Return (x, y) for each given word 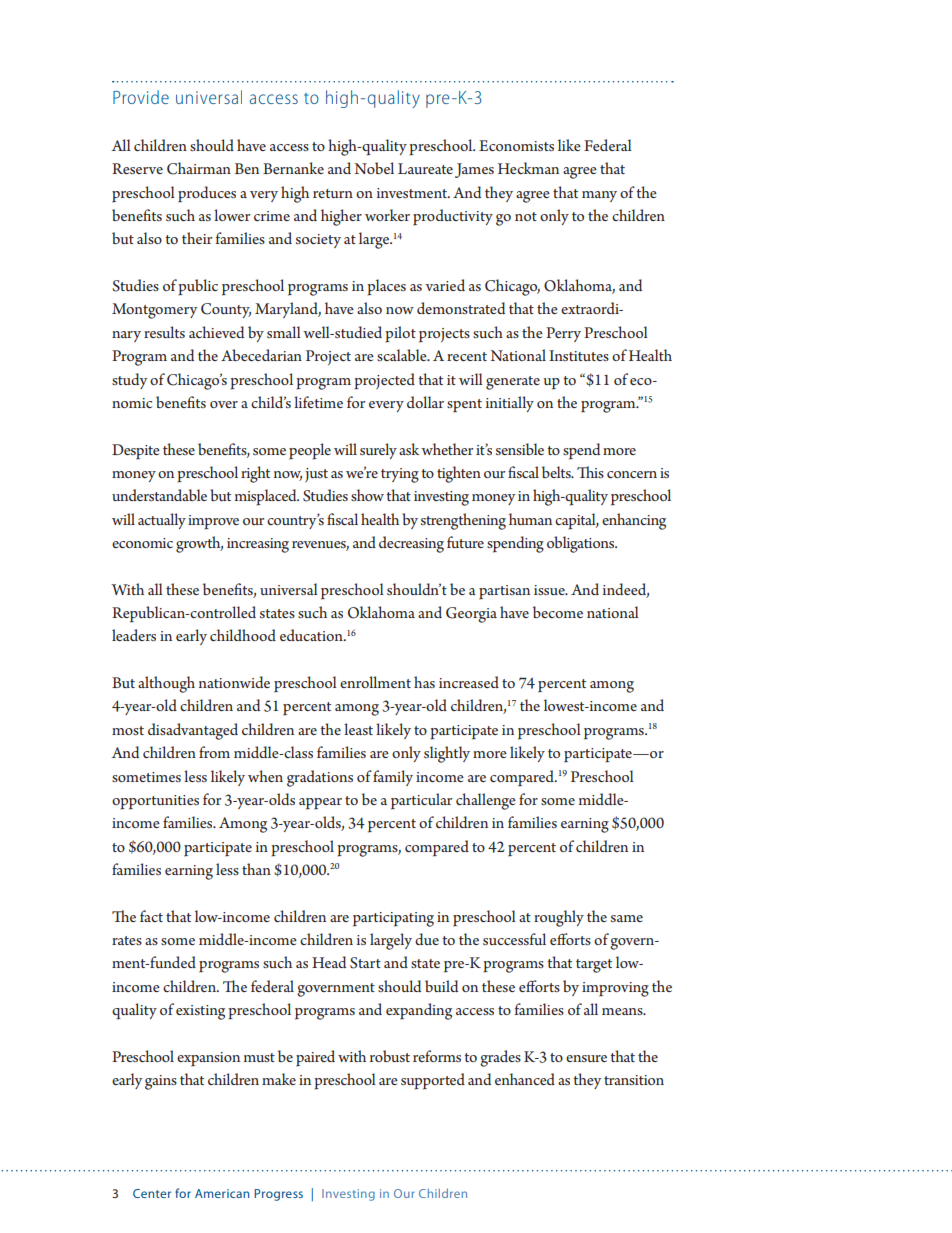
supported (433, 1081)
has (424, 682)
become (558, 612)
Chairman (199, 168)
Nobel (374, 168)
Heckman (528, 168)
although (166, 684)
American (222, 1193)
